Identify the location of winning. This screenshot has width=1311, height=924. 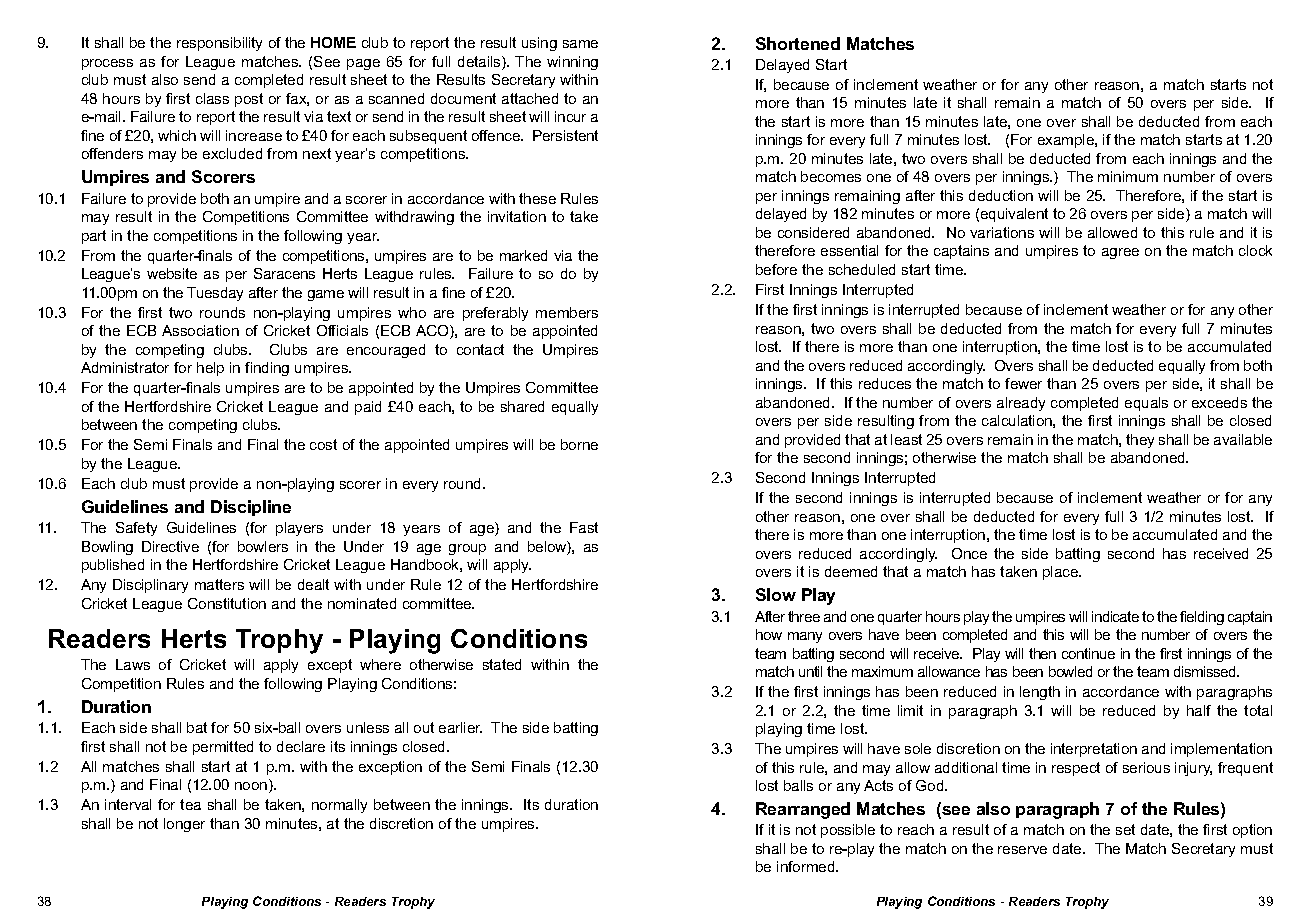
(572, 63).
